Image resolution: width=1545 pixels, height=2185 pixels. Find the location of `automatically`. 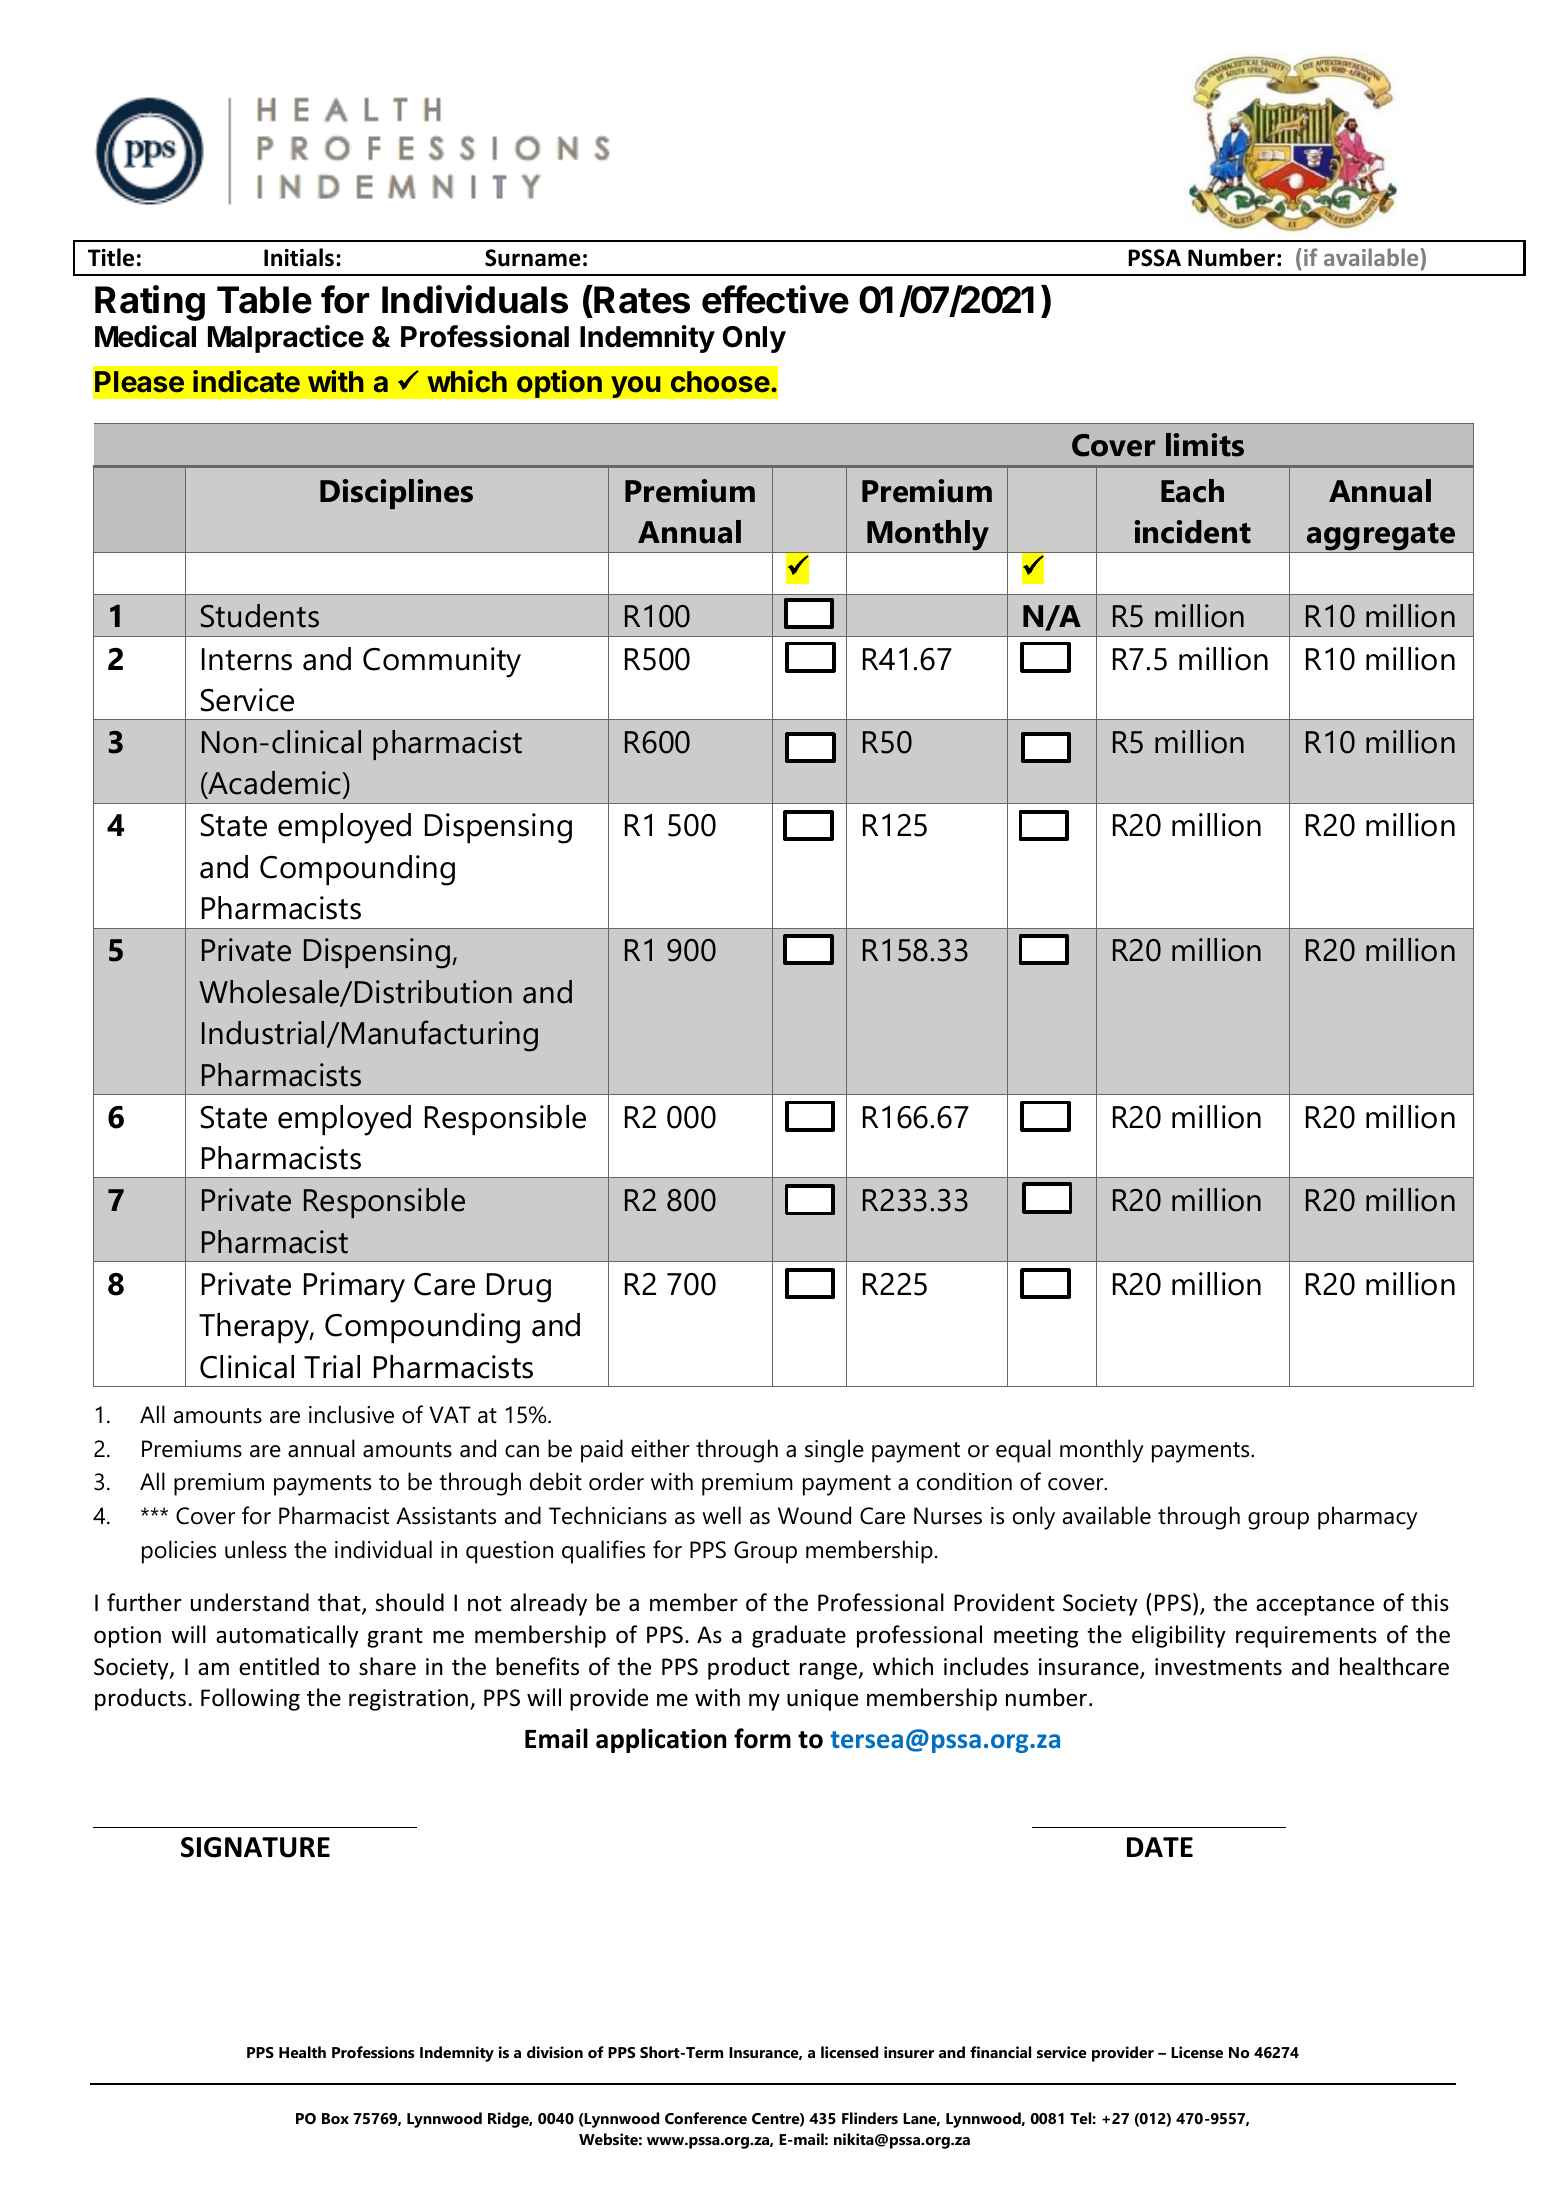

automatically is located at coordinates (287, 1636).
